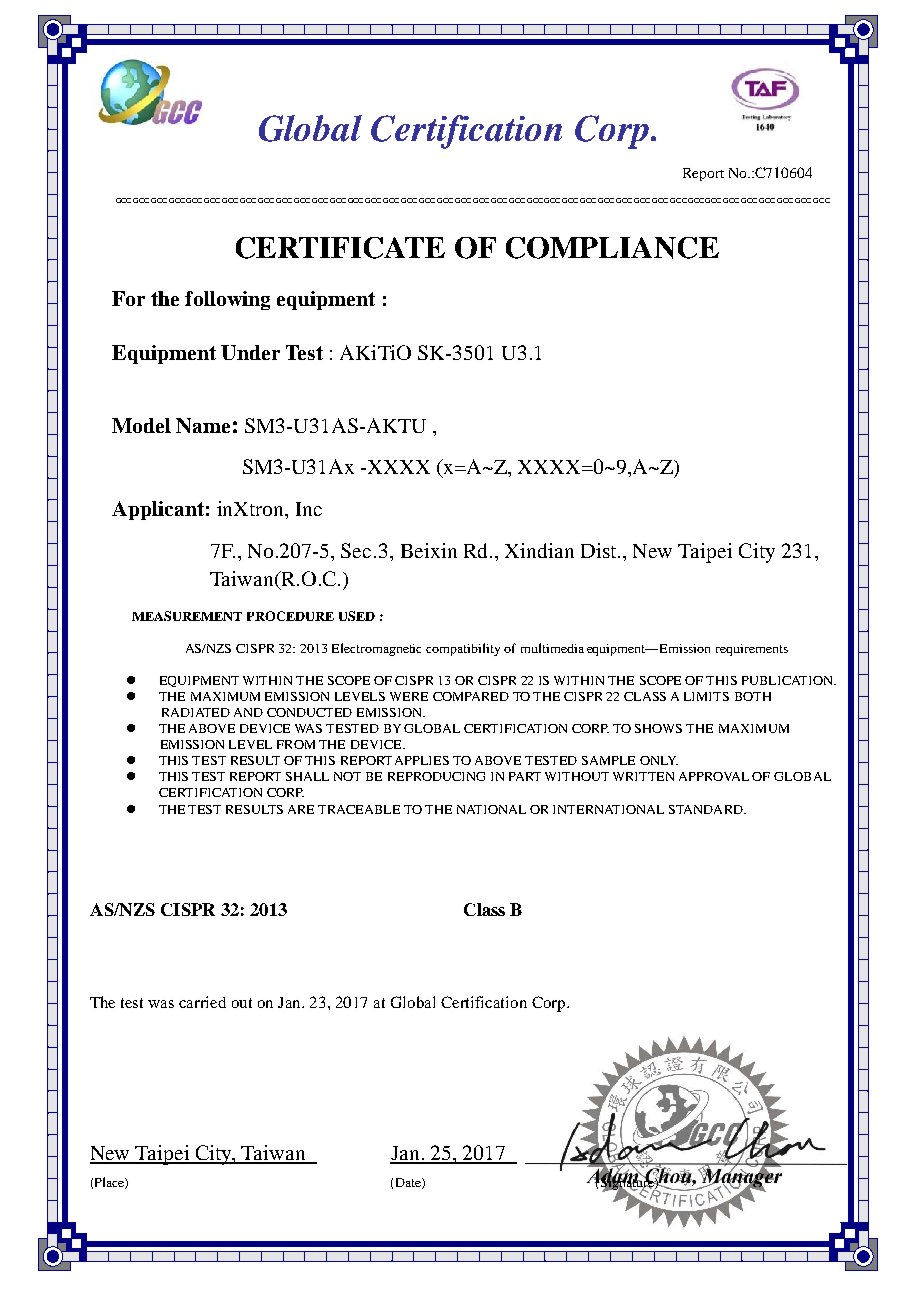  I want to click on CERTIFICATE, so click(340, 248).
